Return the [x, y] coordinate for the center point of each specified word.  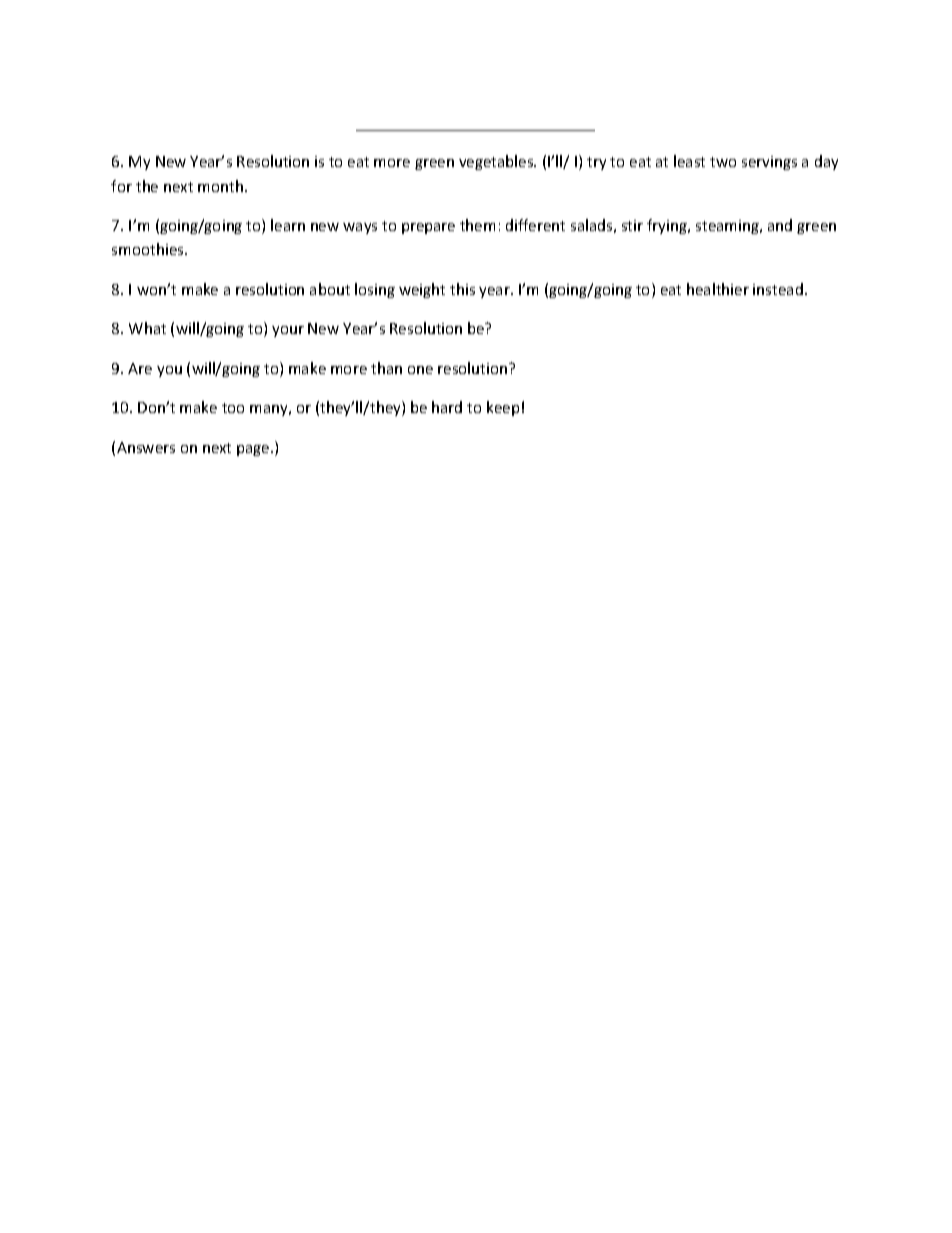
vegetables [497, 162]
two [723, 162]
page [254, 450]
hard [447, 407]
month [222, 186]
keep [503, 408]
